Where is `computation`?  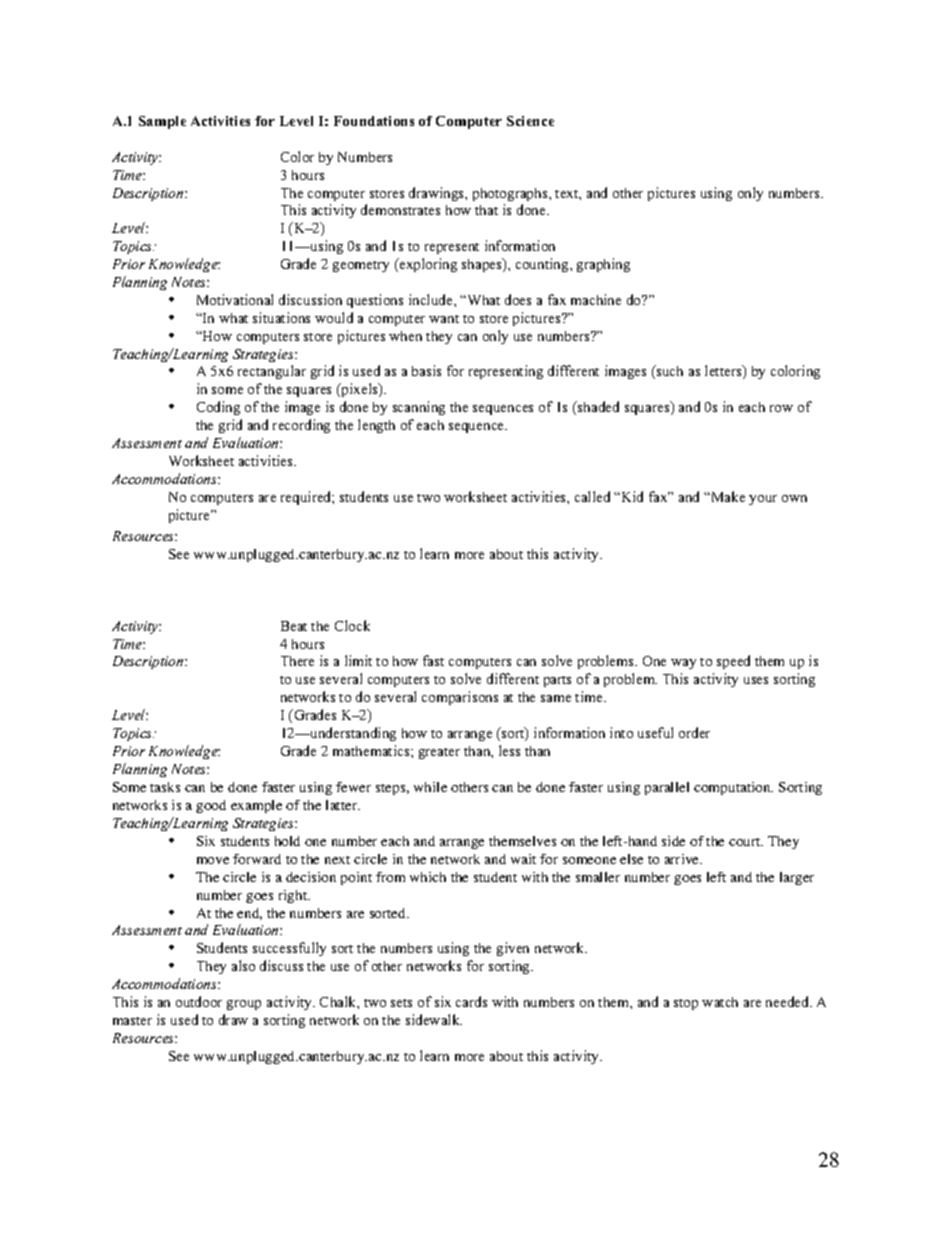 computation is located at coordinates (733, 788).
